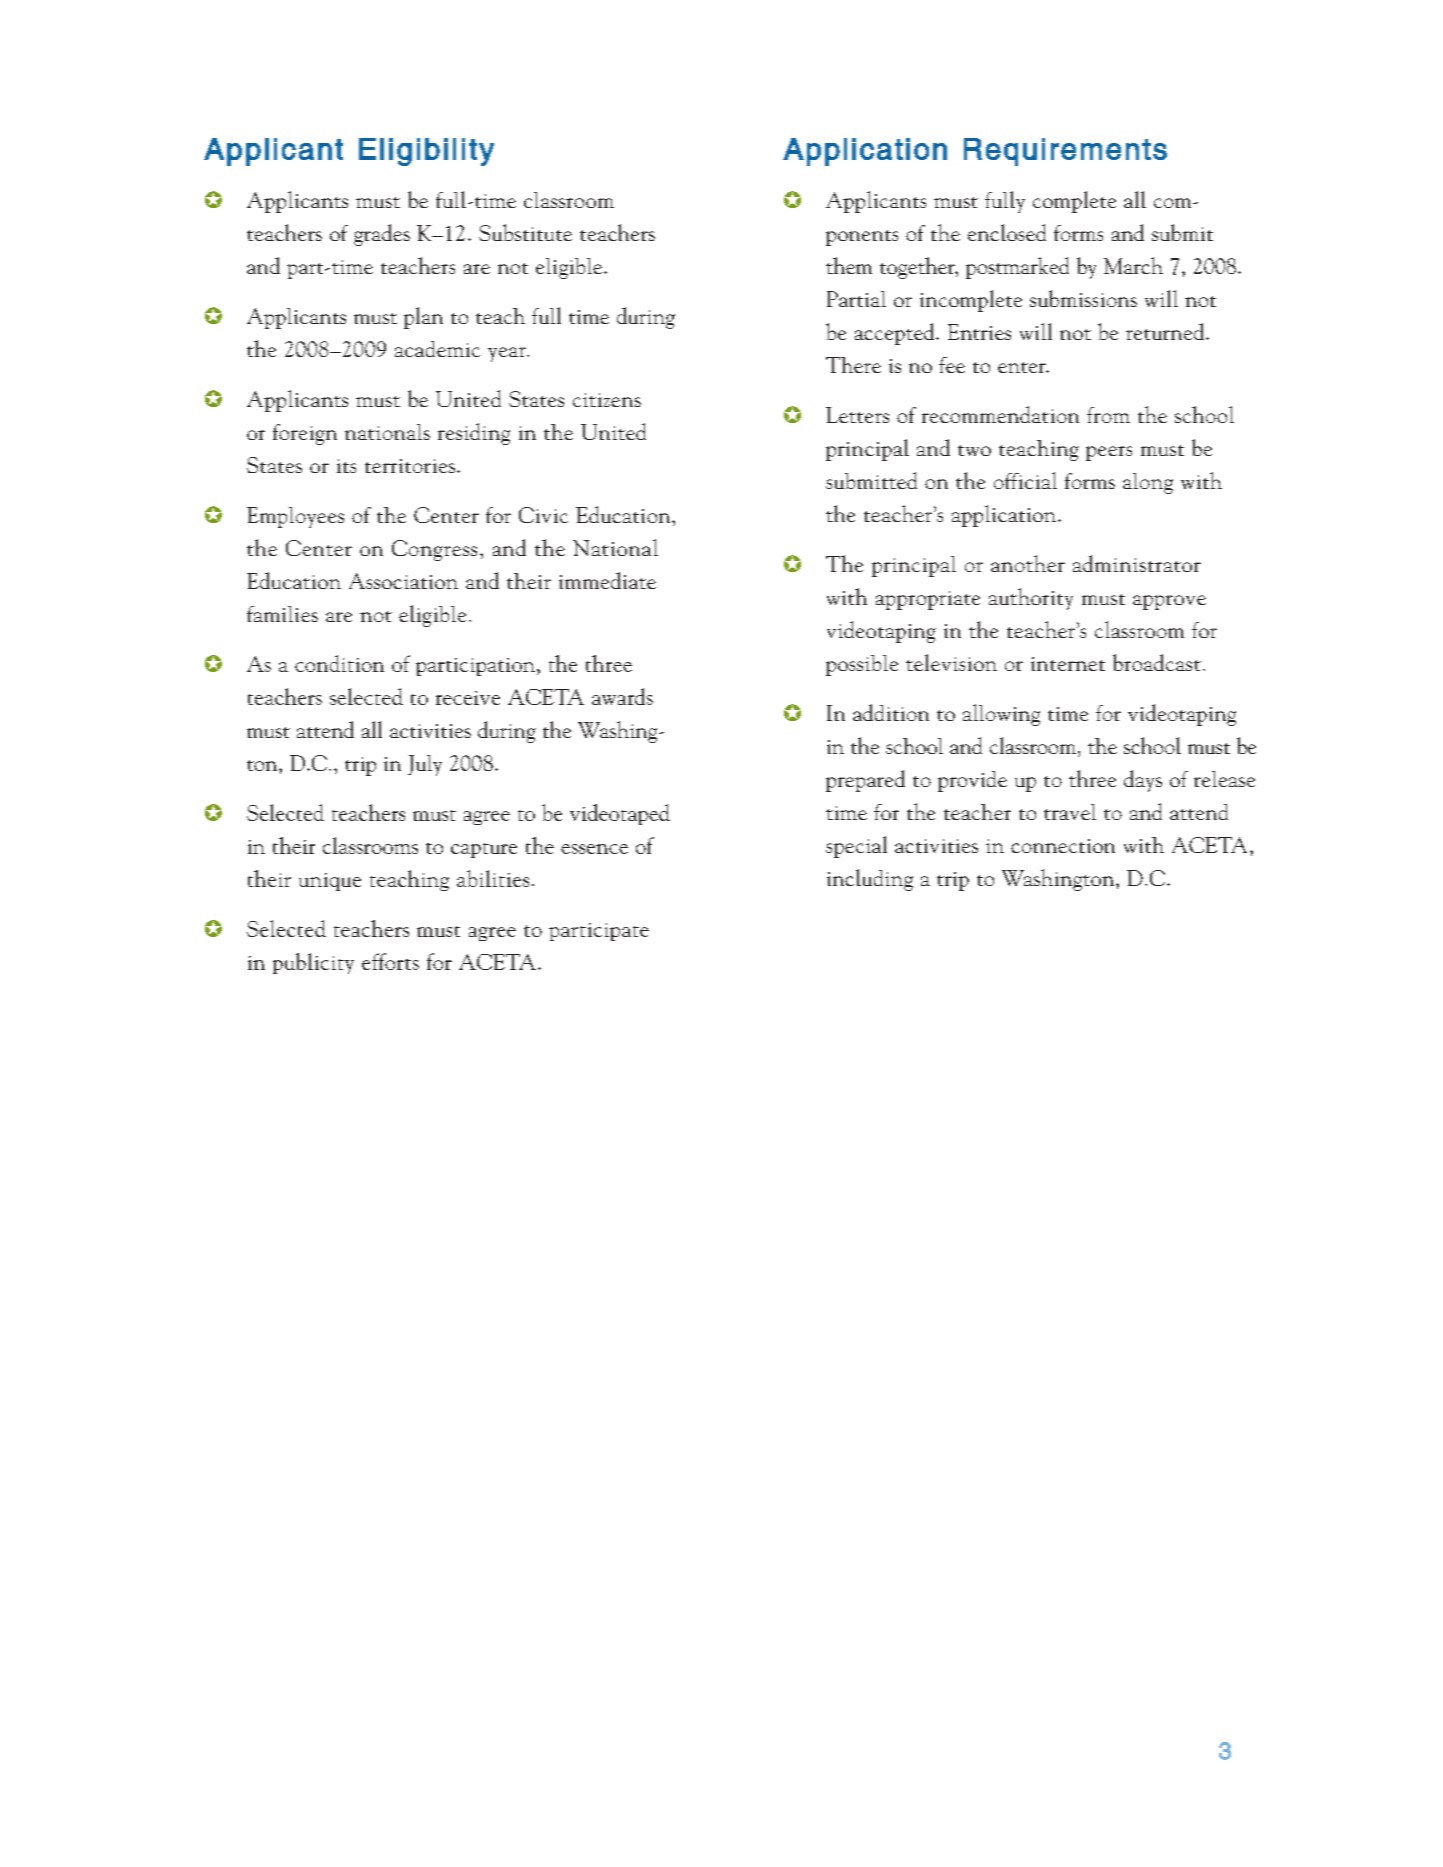  Describe the element at coordinates (607, 580) in the screenshot. I see `immediate` at that location.
